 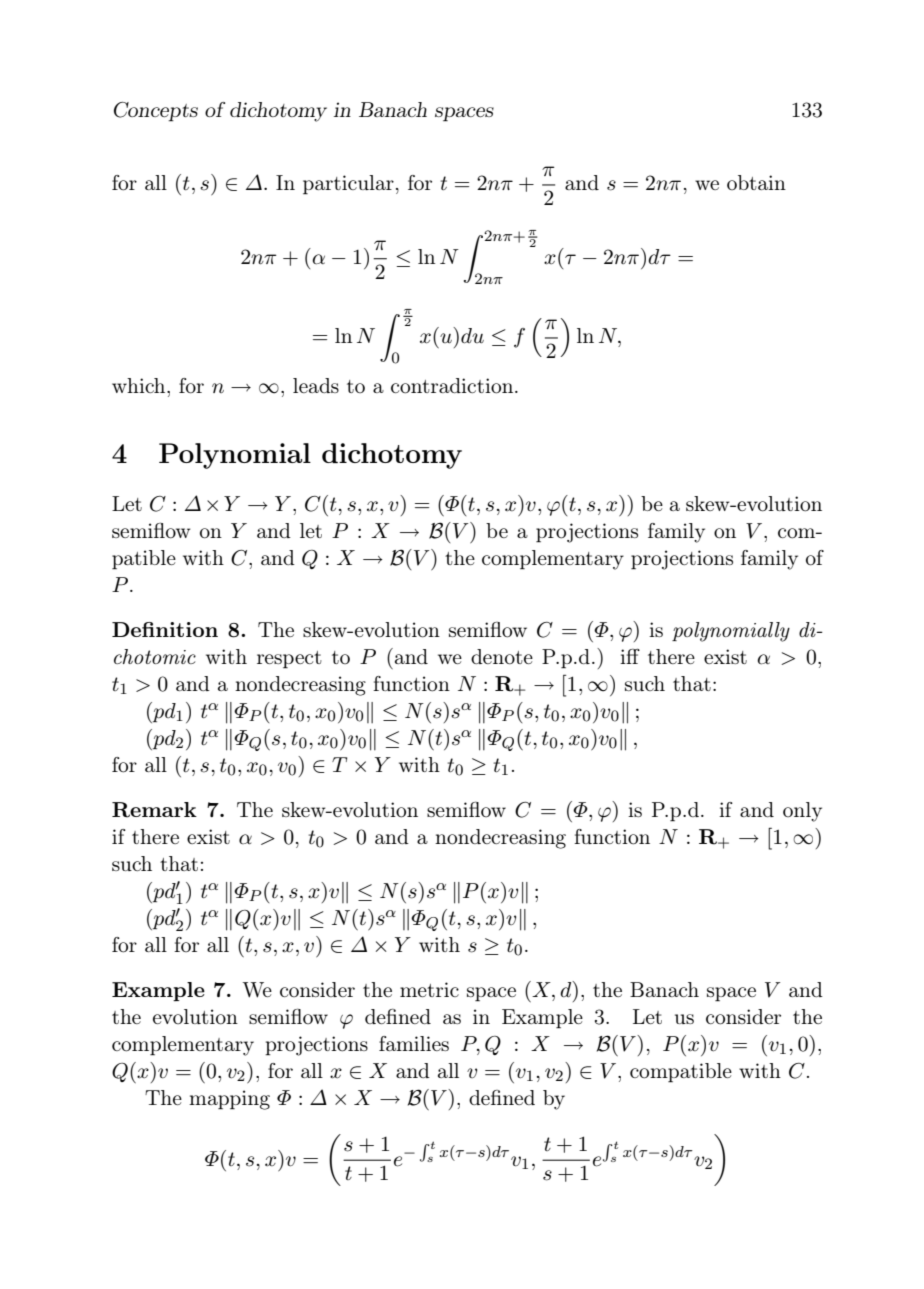 What do you see at coordinates (140, 385) in the screenshot?
I see `which` at bounding box center [140, 385].
